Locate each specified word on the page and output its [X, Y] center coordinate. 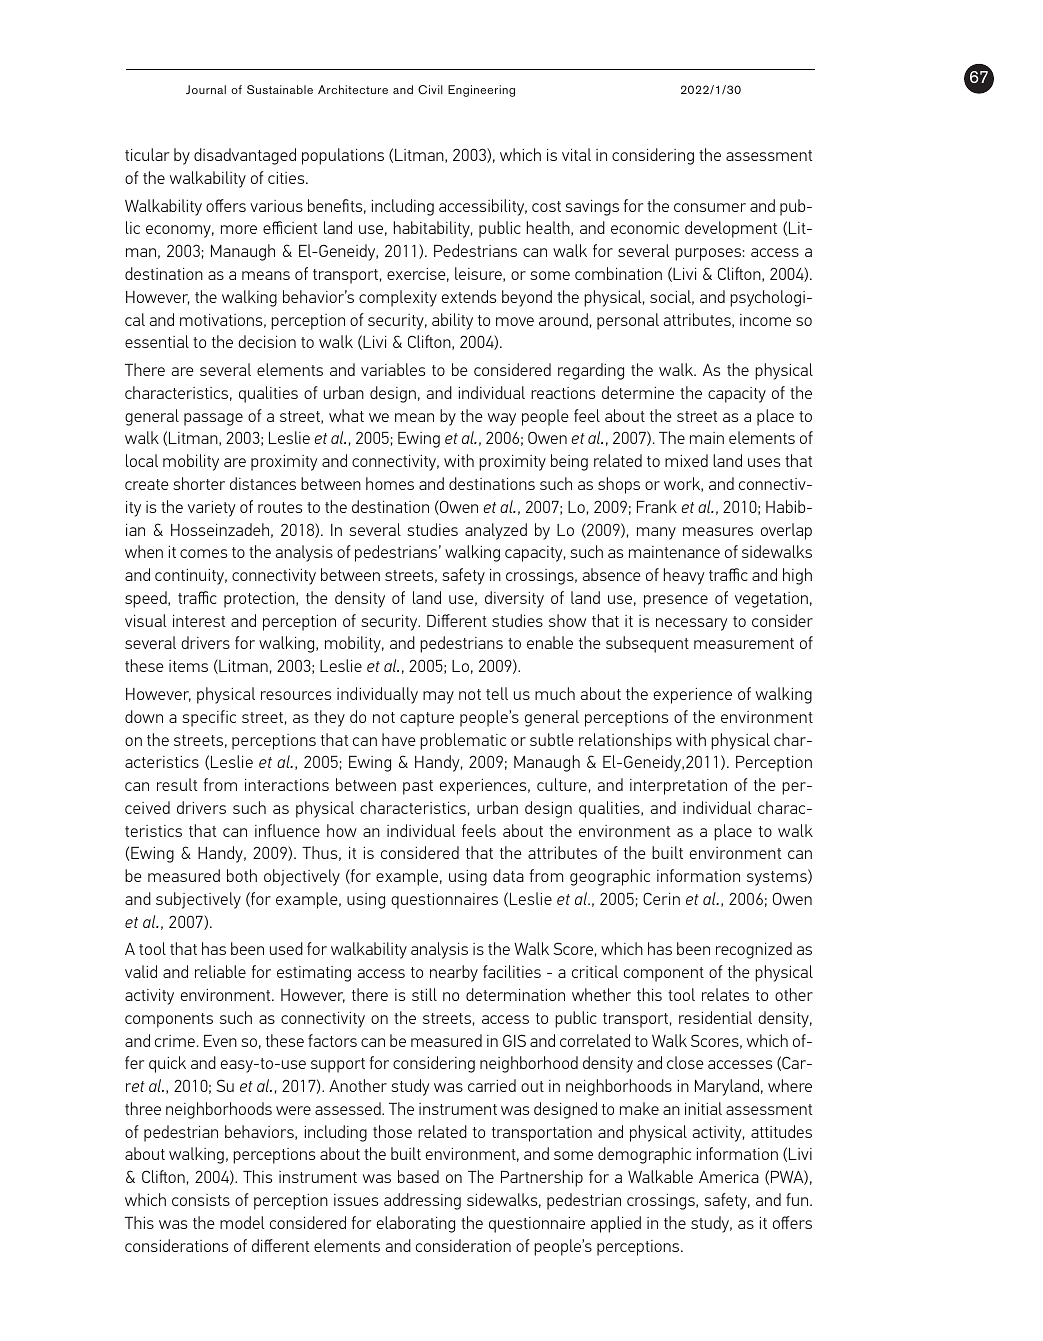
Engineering [481, 91]
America [729, 1177]
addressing [422, 1201]
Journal [206, 89]
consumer [710, 207]
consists [201, 1200]
